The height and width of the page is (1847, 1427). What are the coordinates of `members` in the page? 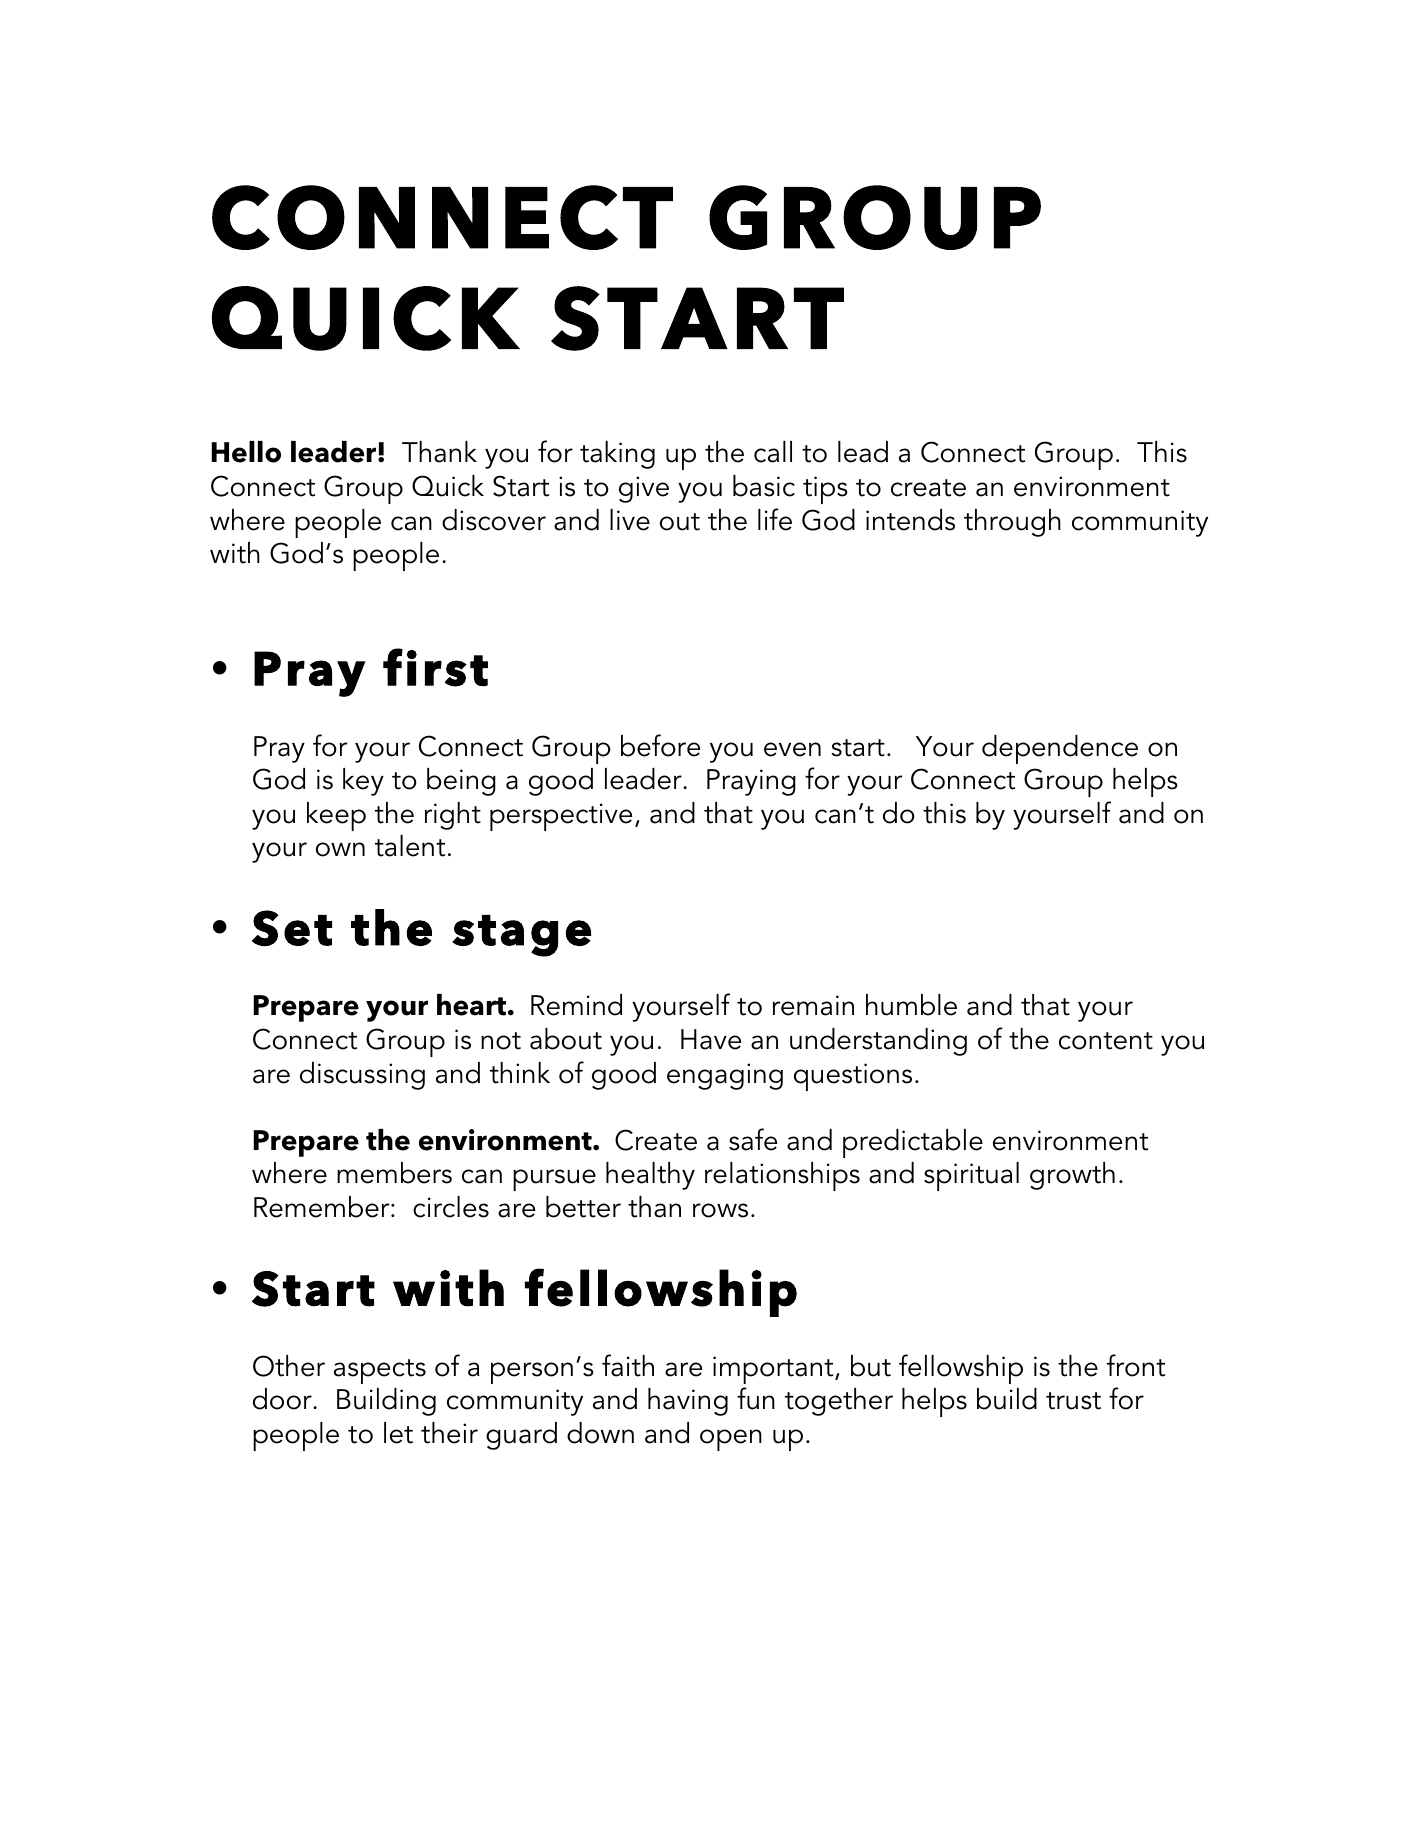 It's located at (394, 1173).
